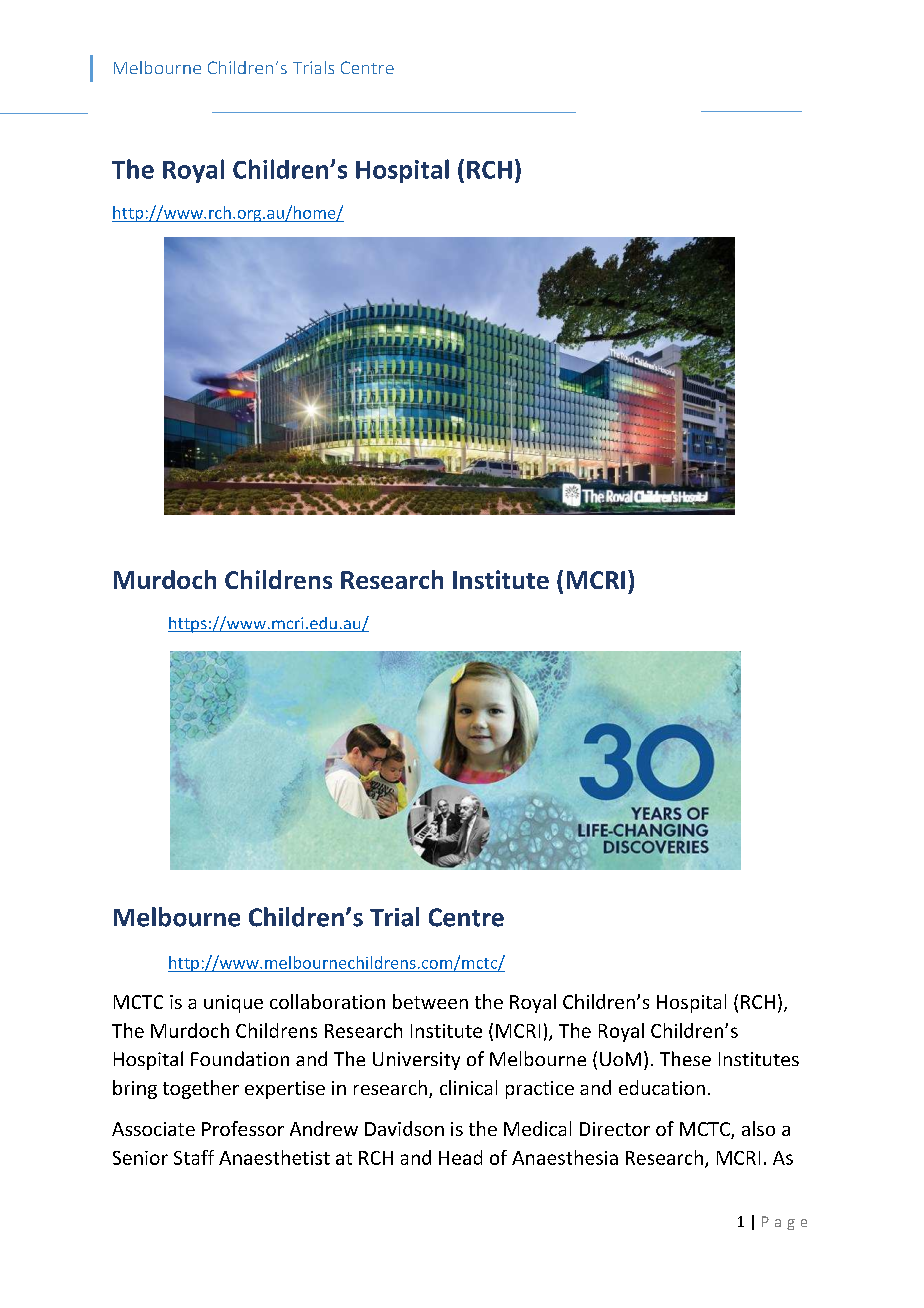  I want to click on expertise, so click(285, 1090).
